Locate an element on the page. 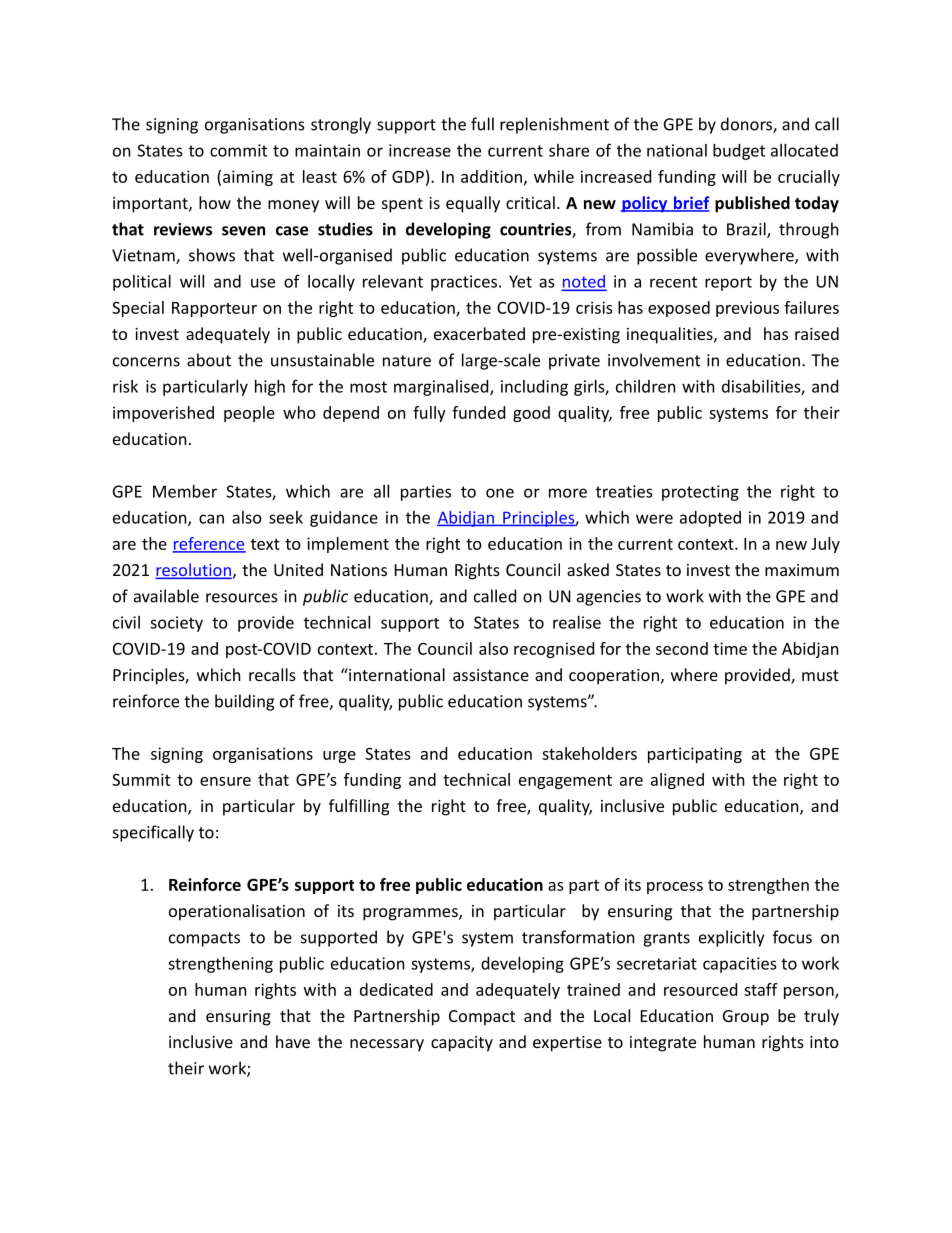  previous is located at coordinates (747, 309).
